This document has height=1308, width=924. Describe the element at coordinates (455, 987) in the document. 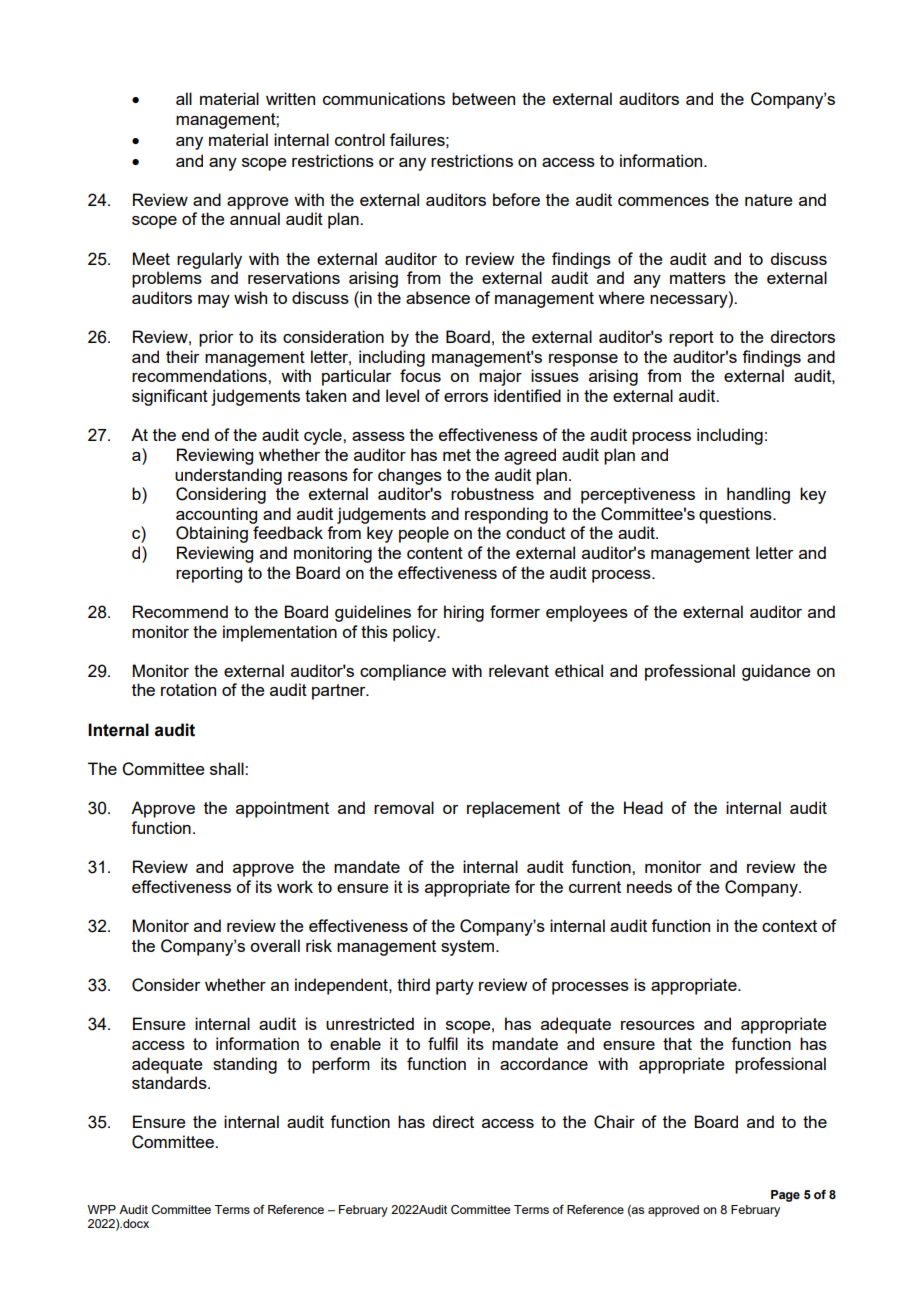

I see `party` at that location.
